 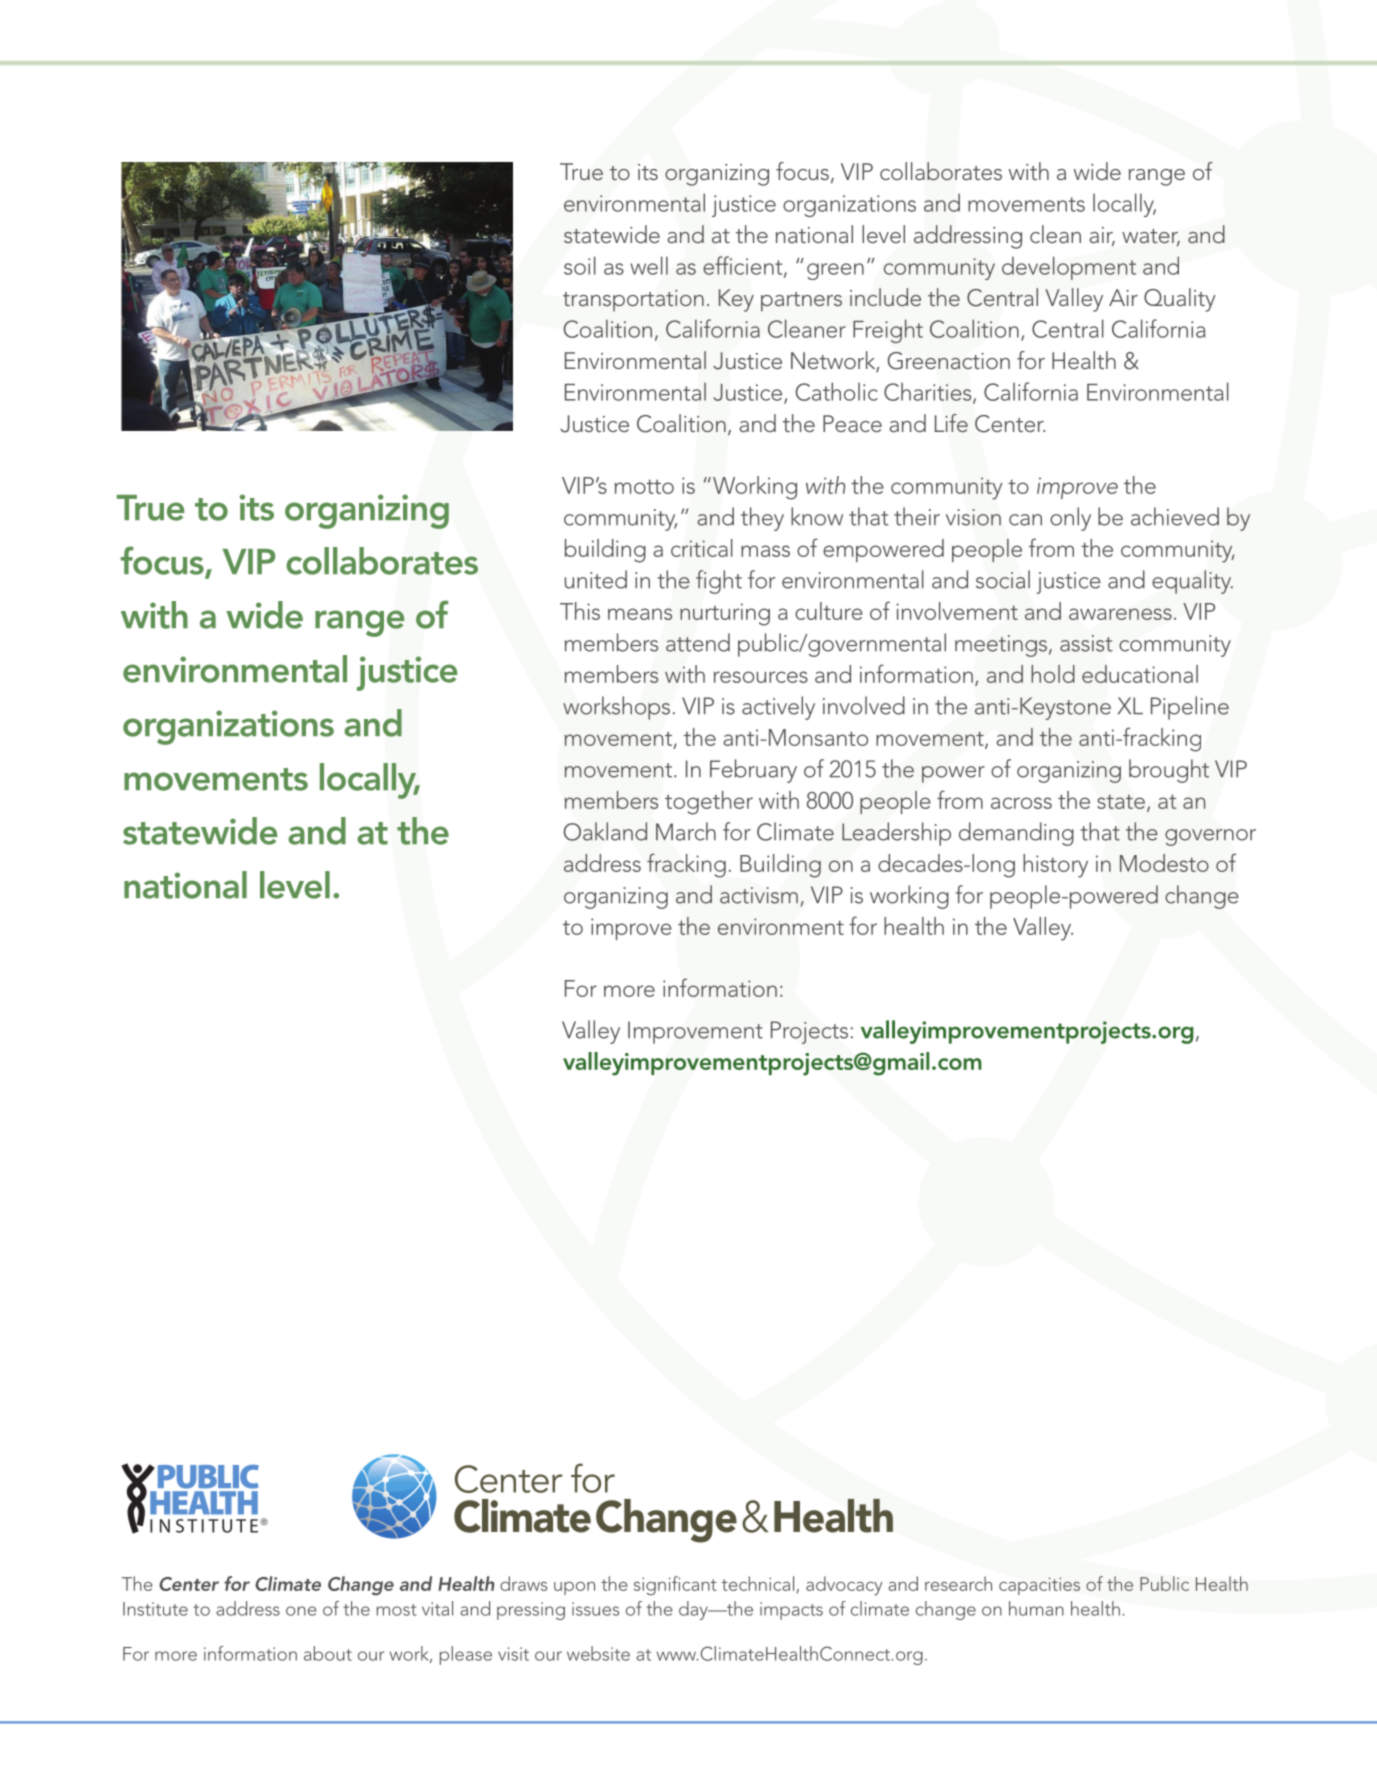 What do you see at coordinates (580, 265) in the page?
I see `soil` at bounding box center [580, 265].
